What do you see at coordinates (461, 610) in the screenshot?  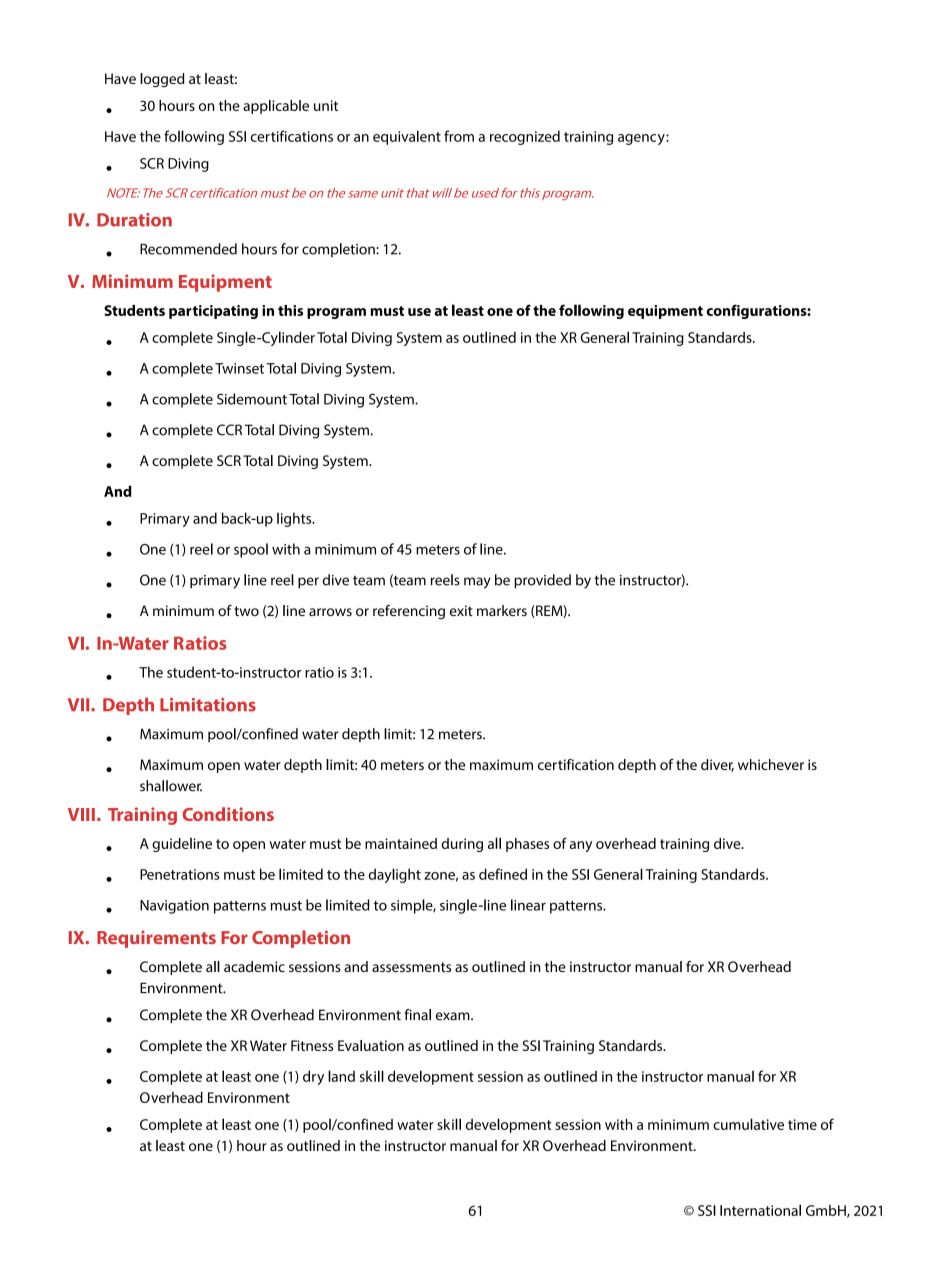 I see `exit` at bounding box center [461, 610].
